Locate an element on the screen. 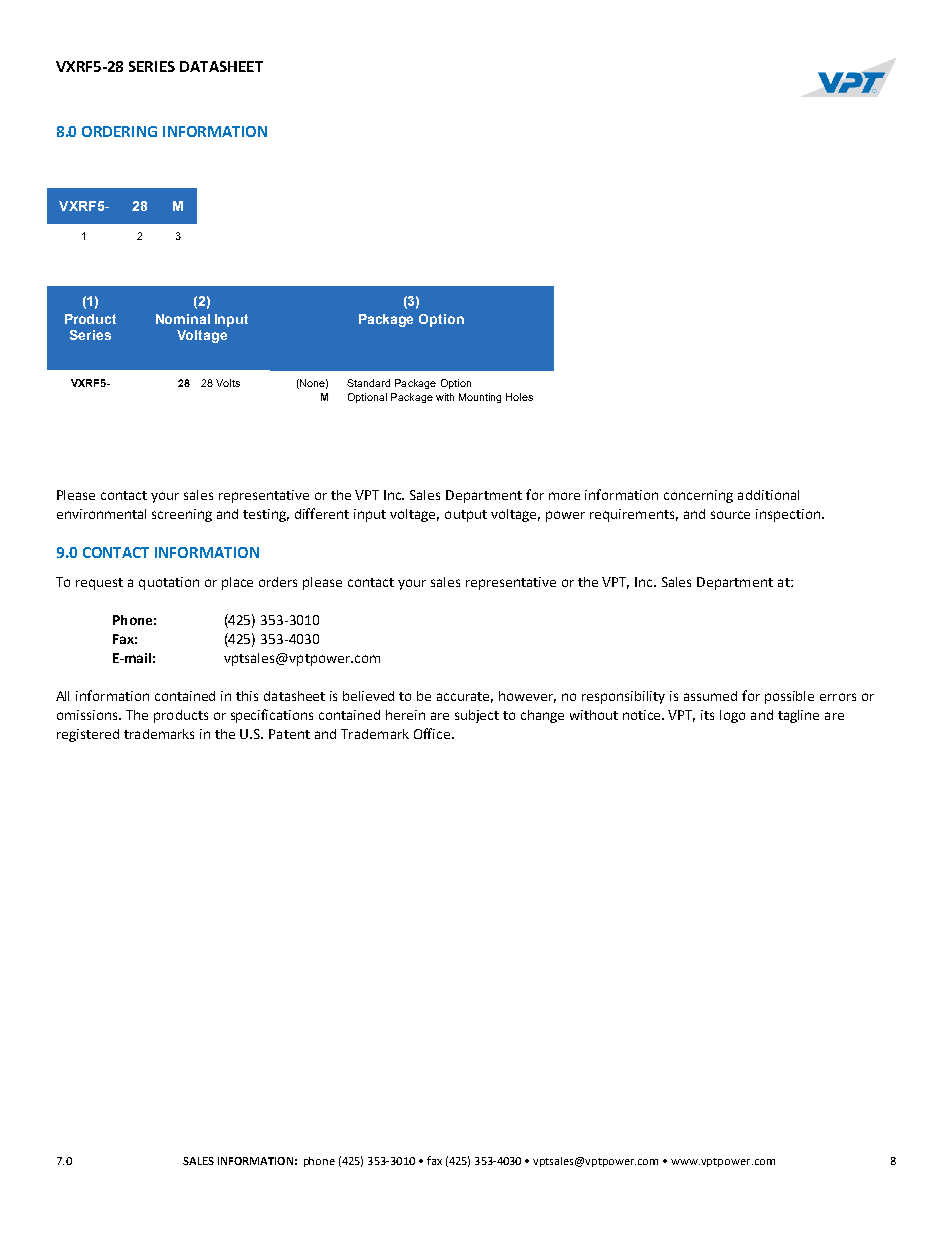  output is located at coordinates (466, 516).
